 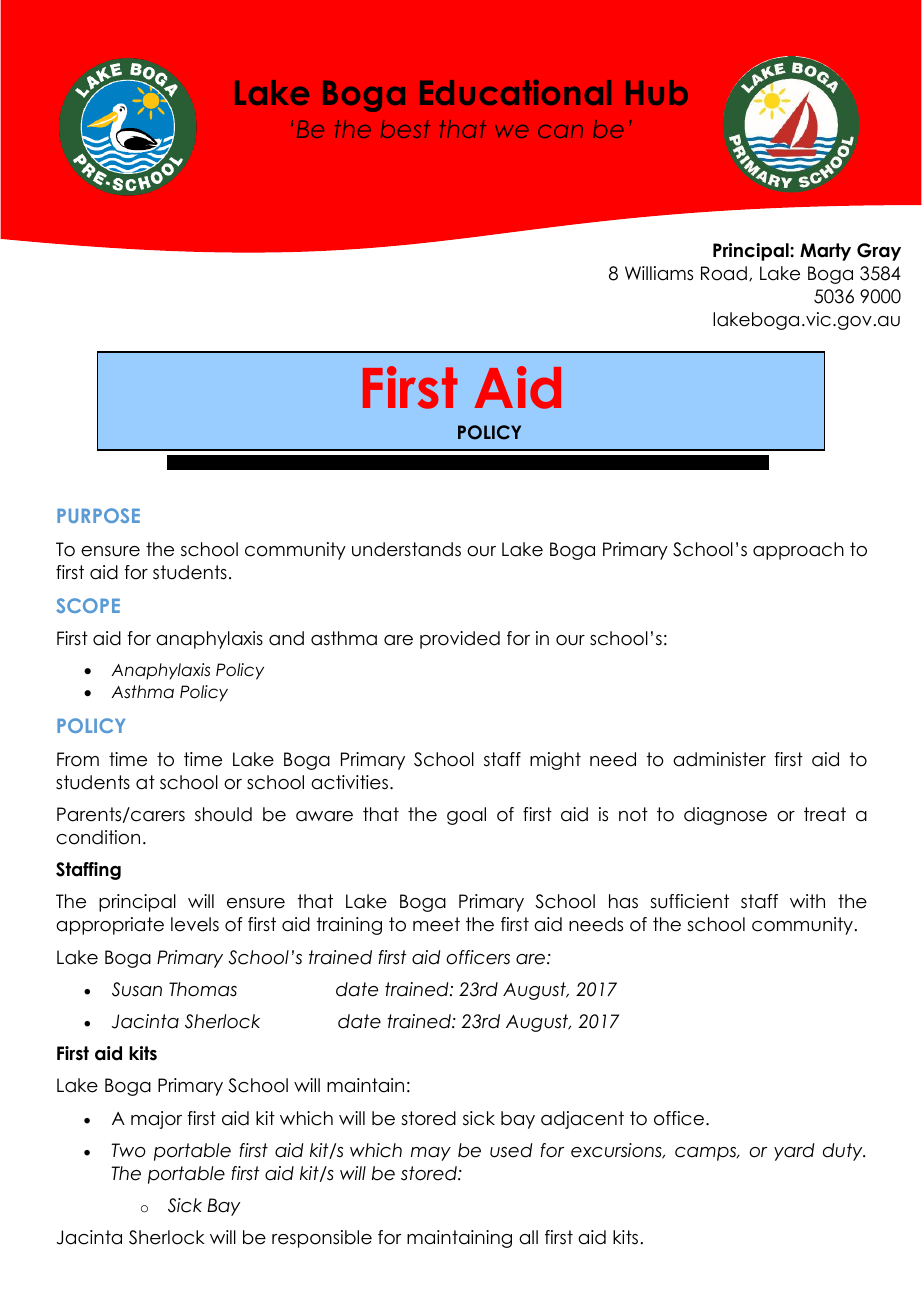 What do you see at coordinates (203, 989) in the screenshot?
I see `Thomas` at bounding box center [203, 989].
